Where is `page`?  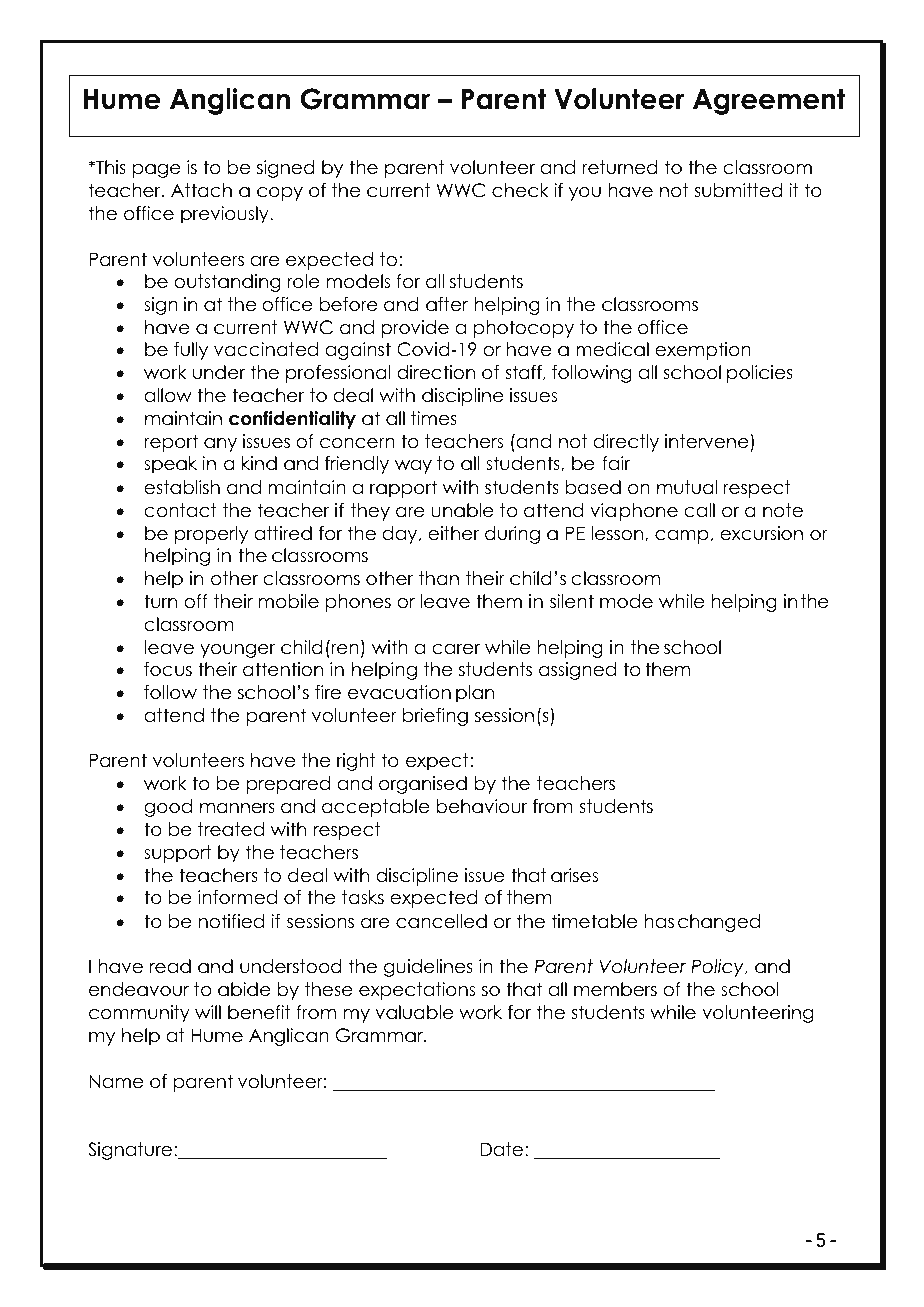 page is located at coordinates (157, 171).
